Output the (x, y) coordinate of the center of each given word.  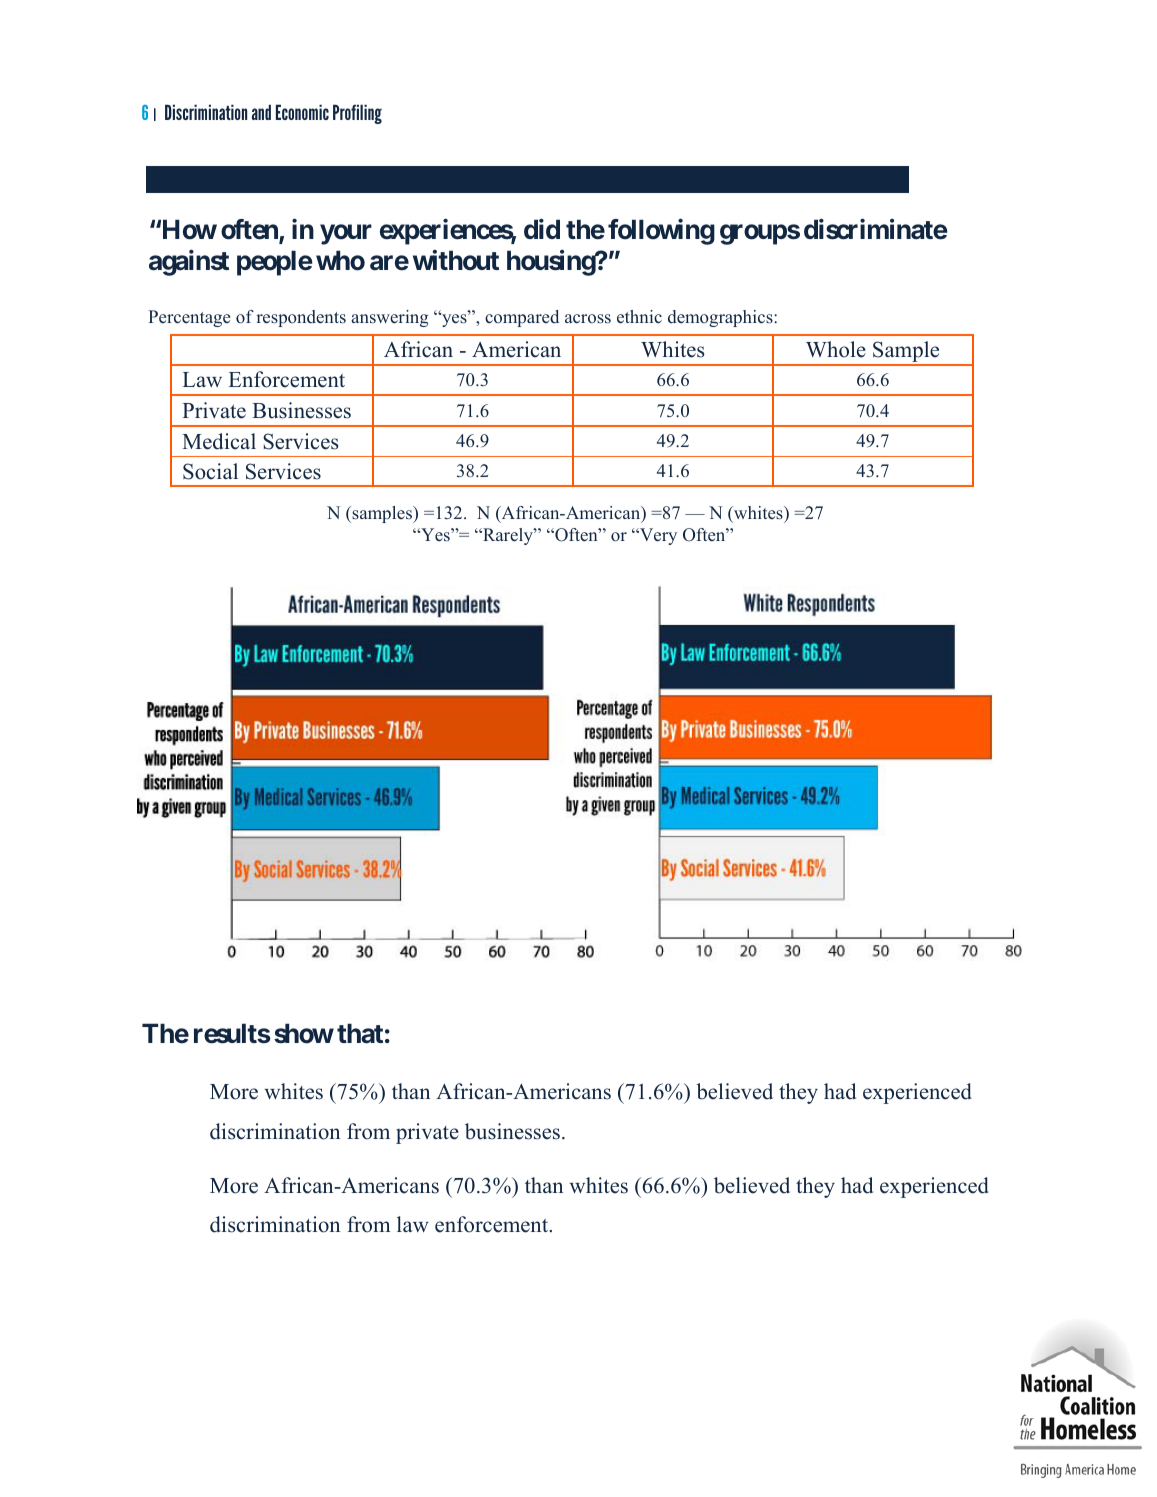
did (542, 229)
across (588, 319)
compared (522, 318)
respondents (301, 318)
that (360, 1033)
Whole (836, 349)
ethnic (639, 317)
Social (210, 471)
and (261, 112)
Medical (219, 441)
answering (390, 318)
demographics (721, 318)
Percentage (189, 318)
